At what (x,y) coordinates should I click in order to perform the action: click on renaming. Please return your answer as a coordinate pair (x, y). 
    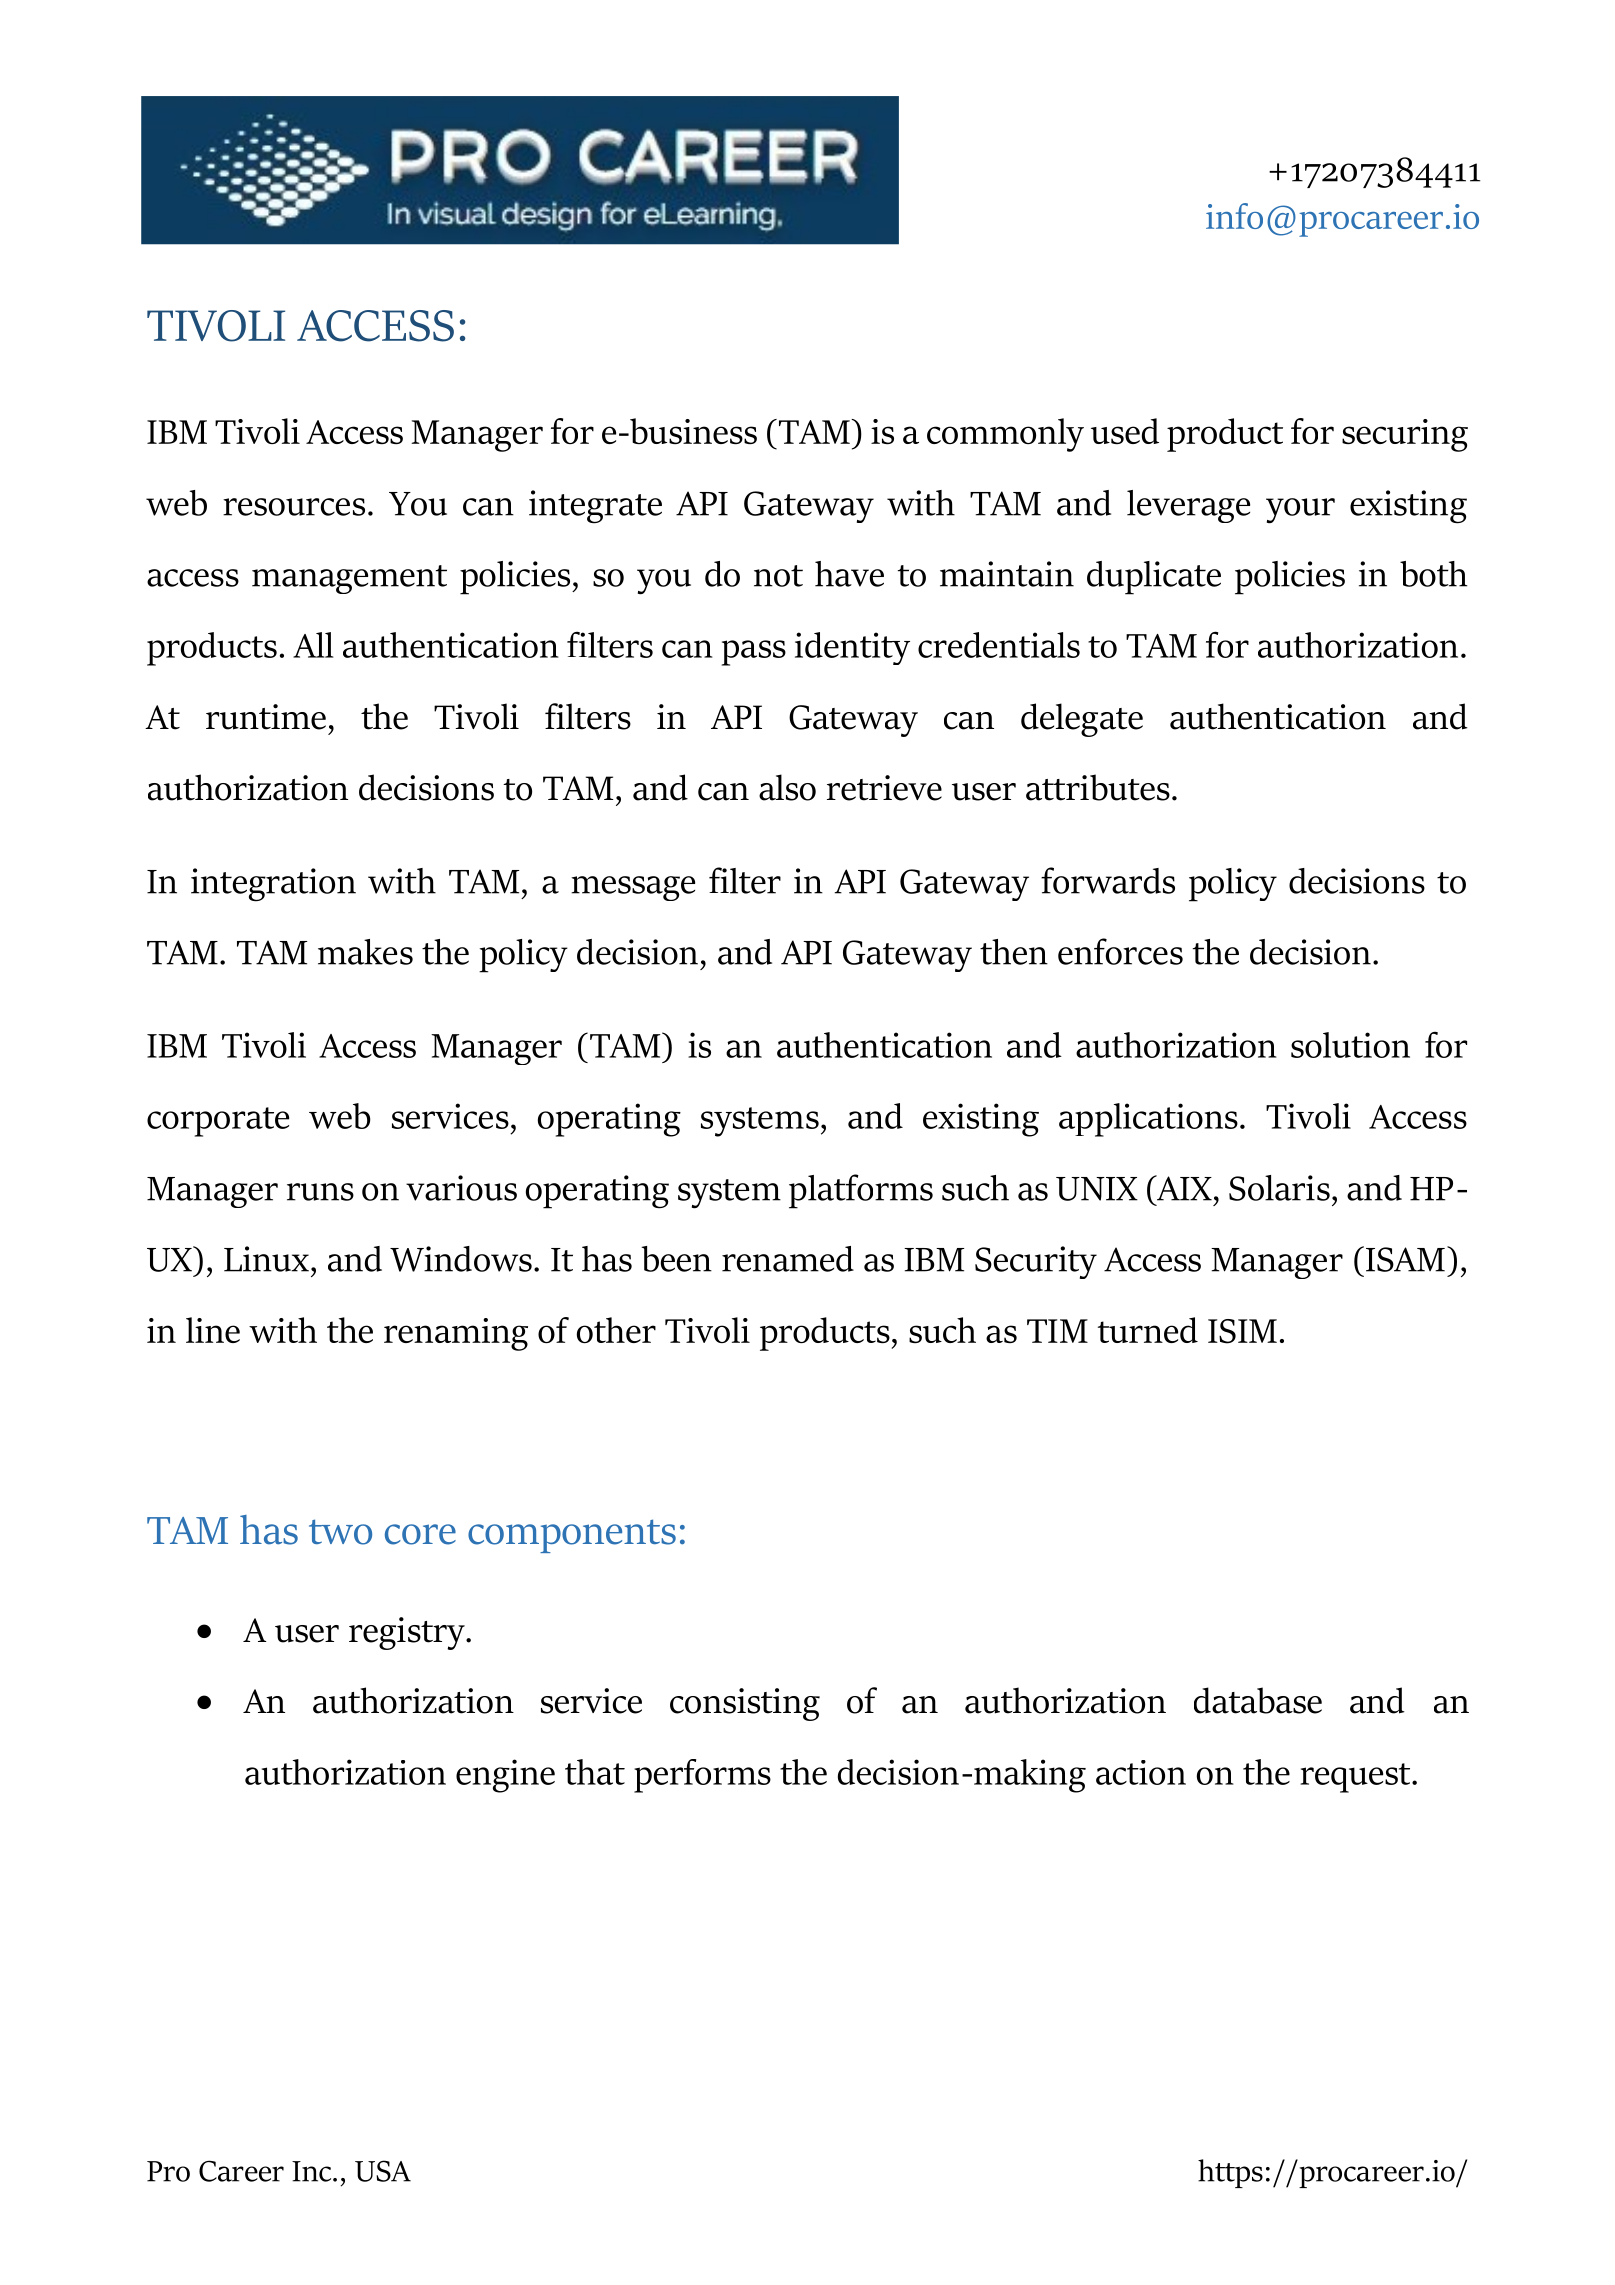
    Looking at the image, I should click on (456, 1334).
